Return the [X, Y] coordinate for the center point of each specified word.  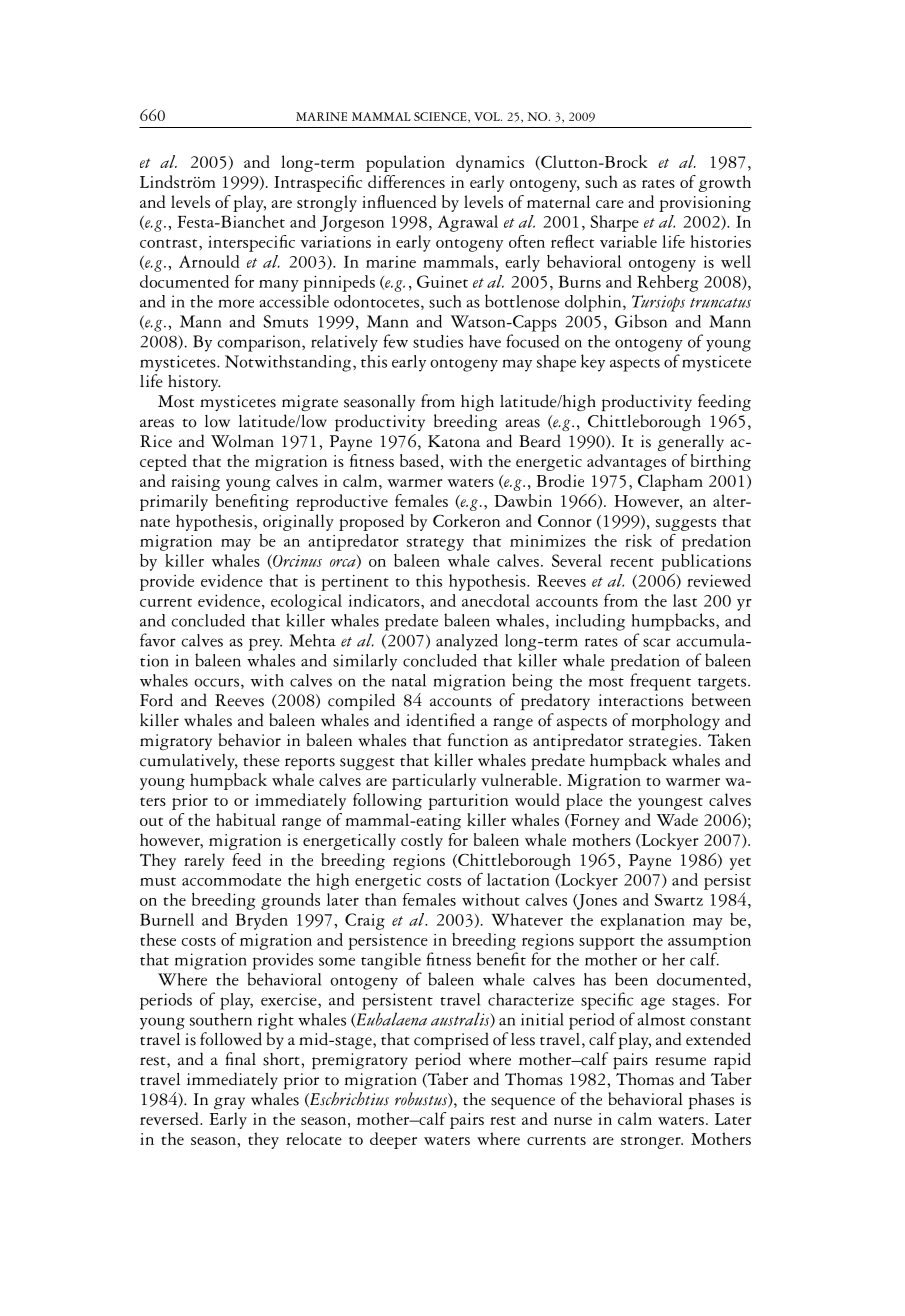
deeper [393, 1140]
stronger [652, 1142]
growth [724, 183]
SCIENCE [441, 117]
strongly [327, 203]
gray [229, 1103]
